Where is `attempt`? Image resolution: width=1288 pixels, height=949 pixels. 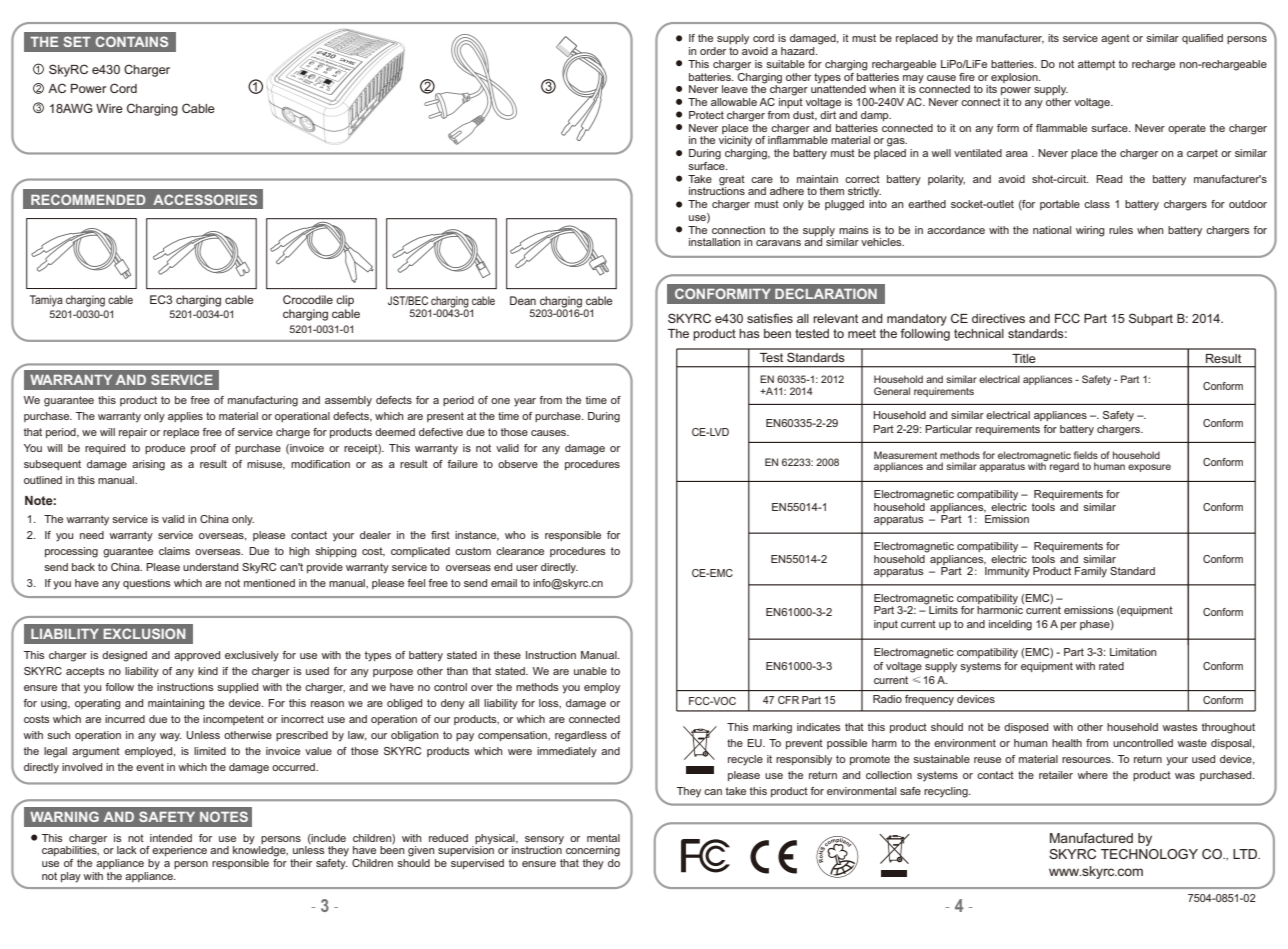 attempt is located at coordinates (1096, 65).
